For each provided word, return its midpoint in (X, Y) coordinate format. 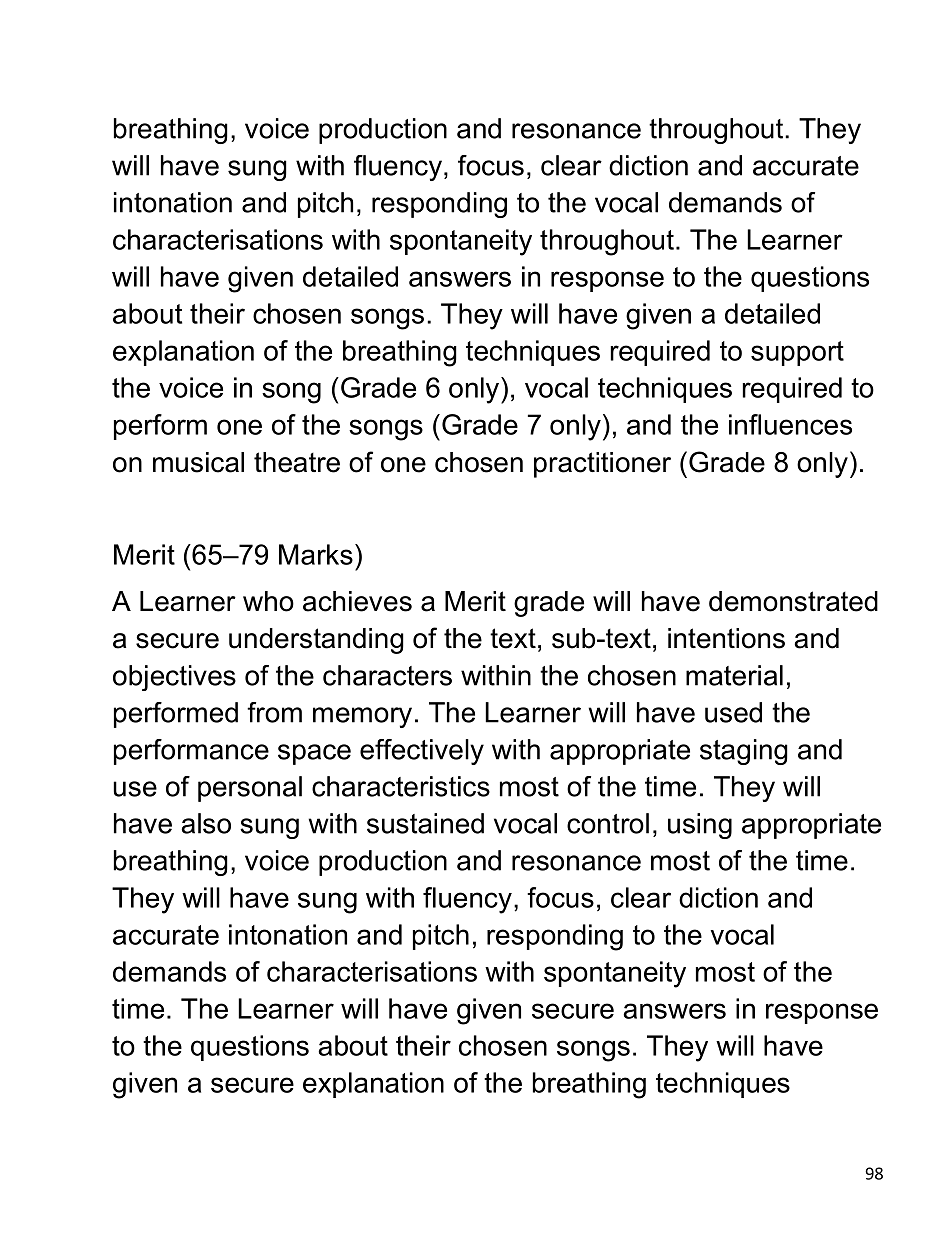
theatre (297, 462)
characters (387, 675)
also (206, 823)
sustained (425, 823)
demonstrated (793, 601)
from (274, 712)
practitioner (602, 465)
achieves (357, 601)
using (700, 826)
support (797, 353)
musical (198, 462)
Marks (316, 554)
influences (790, 424)
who (268, 601)
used (733, 712)
